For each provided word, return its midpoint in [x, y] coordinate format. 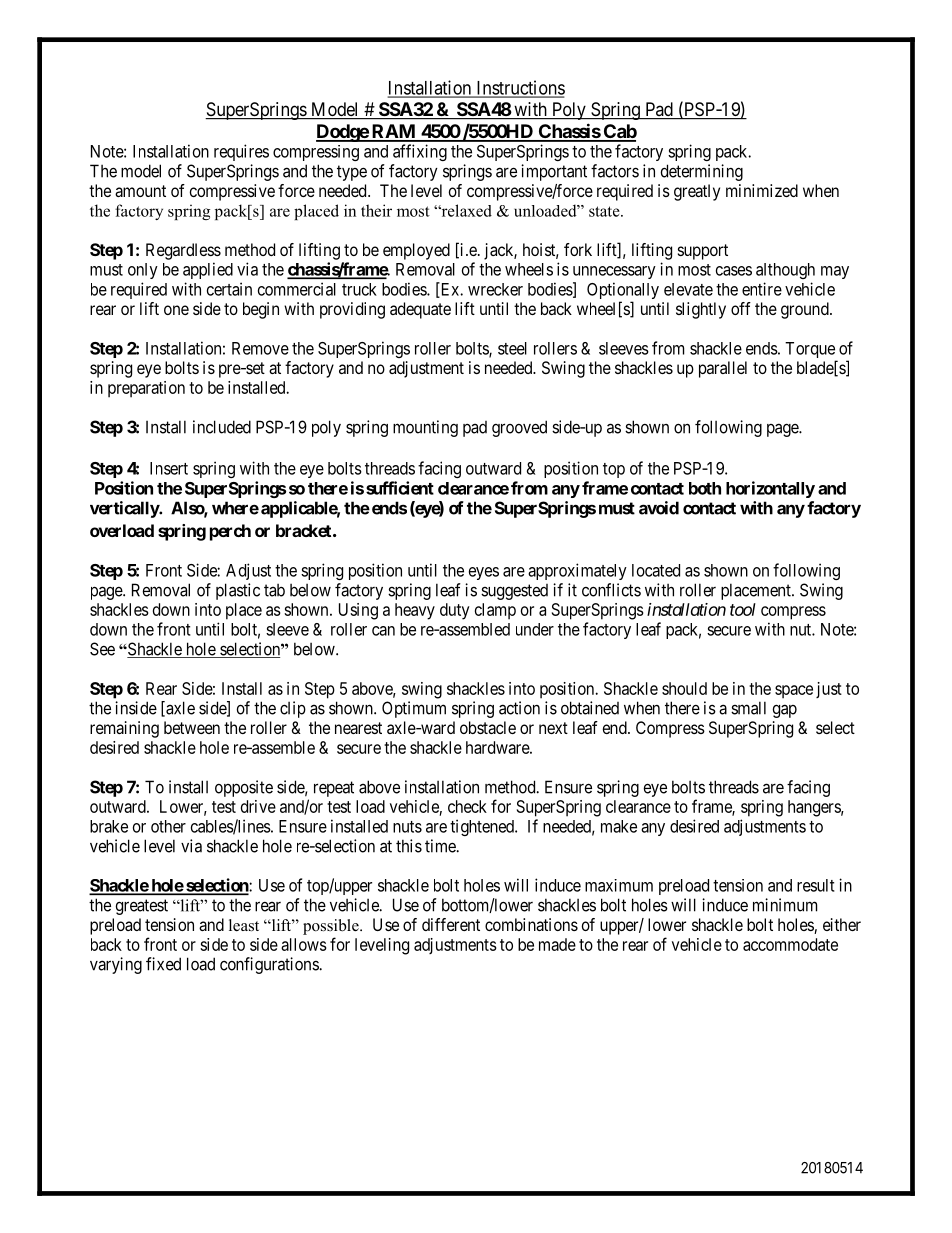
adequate [420, 310]
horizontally [770, 489]
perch [230, 532]
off [741, 308]
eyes [484, 573]
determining [702, 172]
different [451, 924]
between [192, 727]
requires [241, 152]
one [176, 310]
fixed [163, 964]
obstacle [488, 727]
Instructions [519, 88]
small [748, 708]
